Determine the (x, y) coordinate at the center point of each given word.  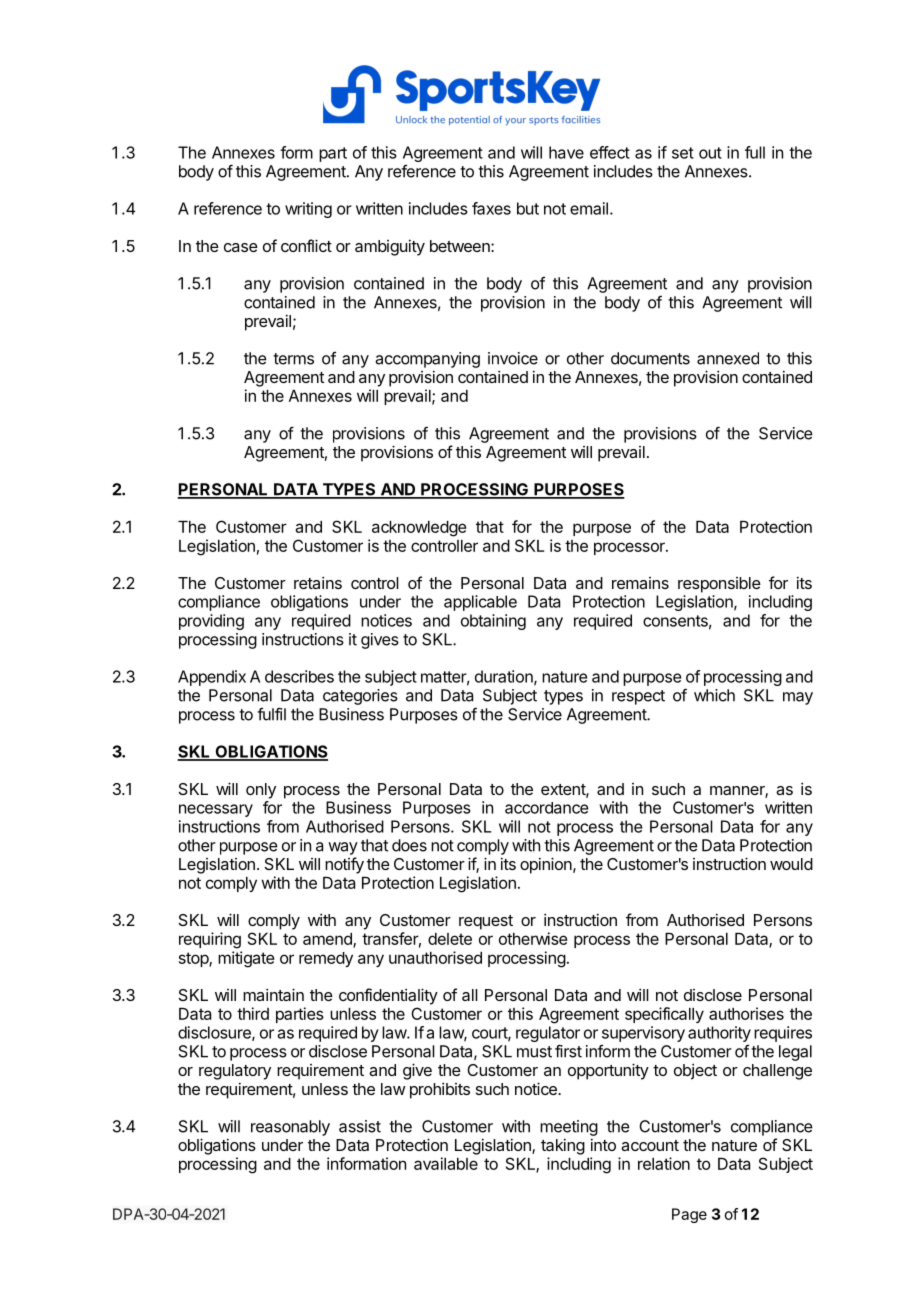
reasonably (290, 1128)
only (261, 791)
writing (308, 210)
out (710, 153)
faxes (491, 208)
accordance (546, 808)
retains (318, 582)
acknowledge (419, 529)
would (791, 864)
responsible (719, 585)
